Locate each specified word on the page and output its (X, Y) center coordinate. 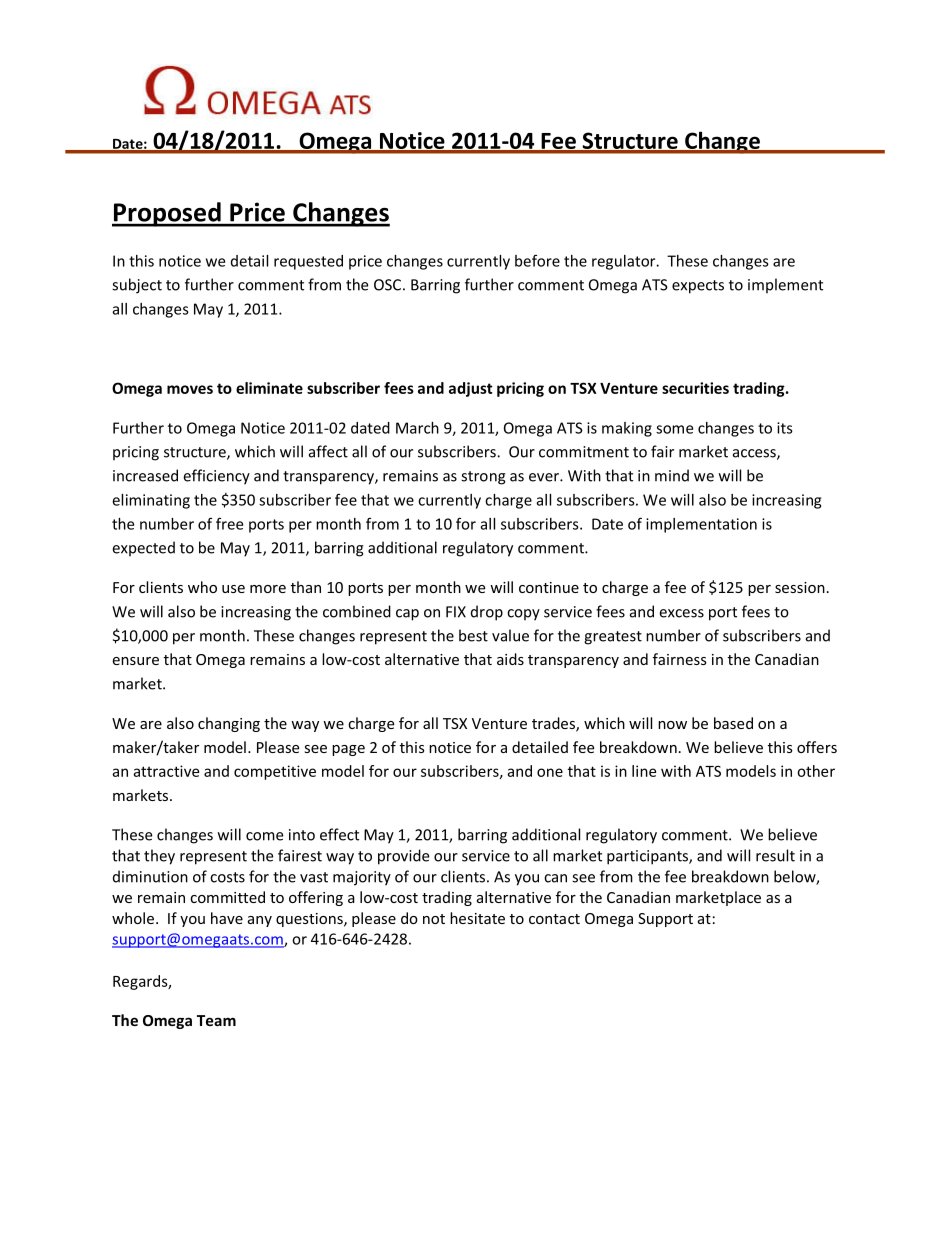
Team (216, 1020)
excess (681, 613)
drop (487, 613)
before (537, 260)
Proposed (167, 214)
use (233, 589)
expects (698, 287)
